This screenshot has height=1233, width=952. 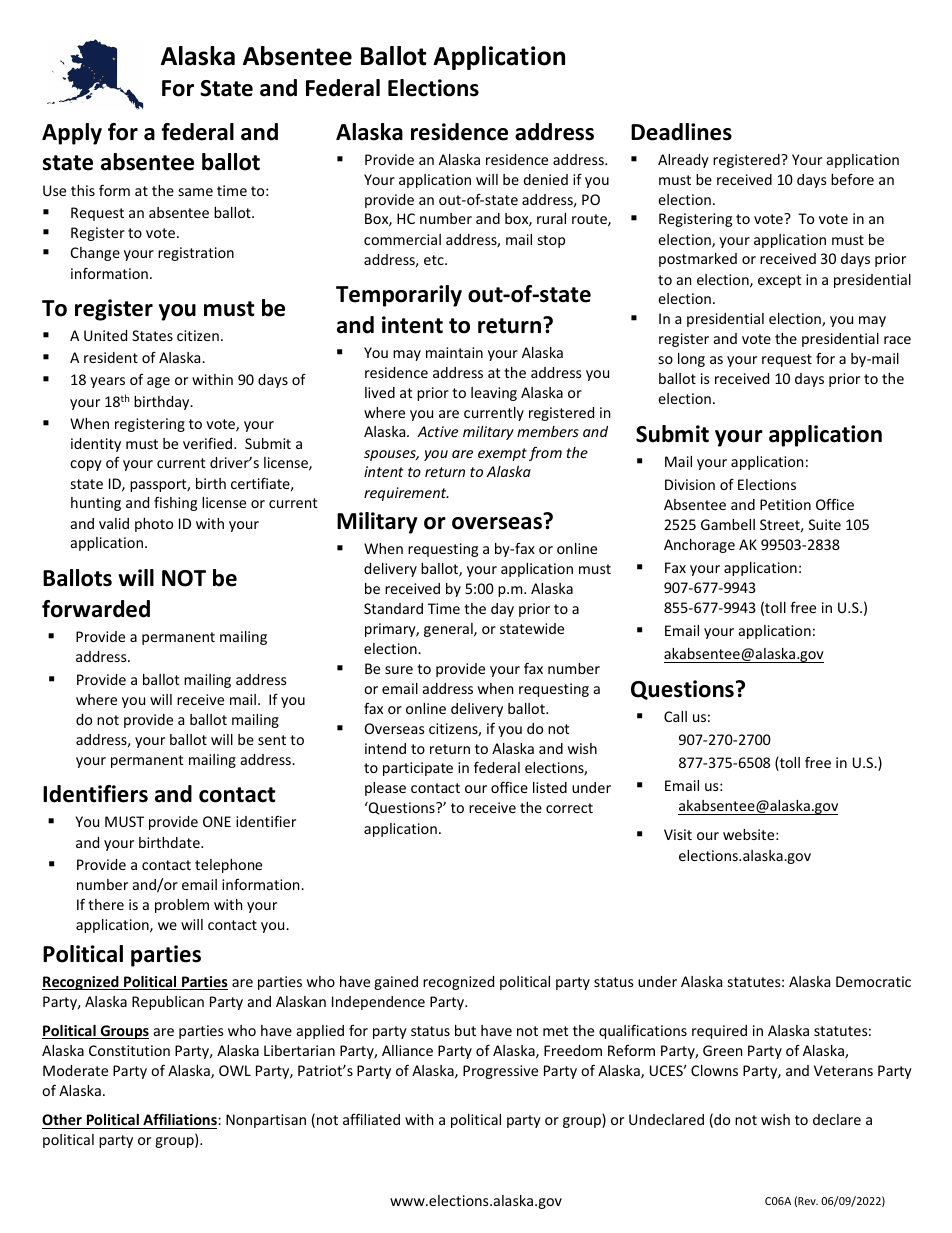 I want to click on Progressive, so click(x=500, y=1072).
